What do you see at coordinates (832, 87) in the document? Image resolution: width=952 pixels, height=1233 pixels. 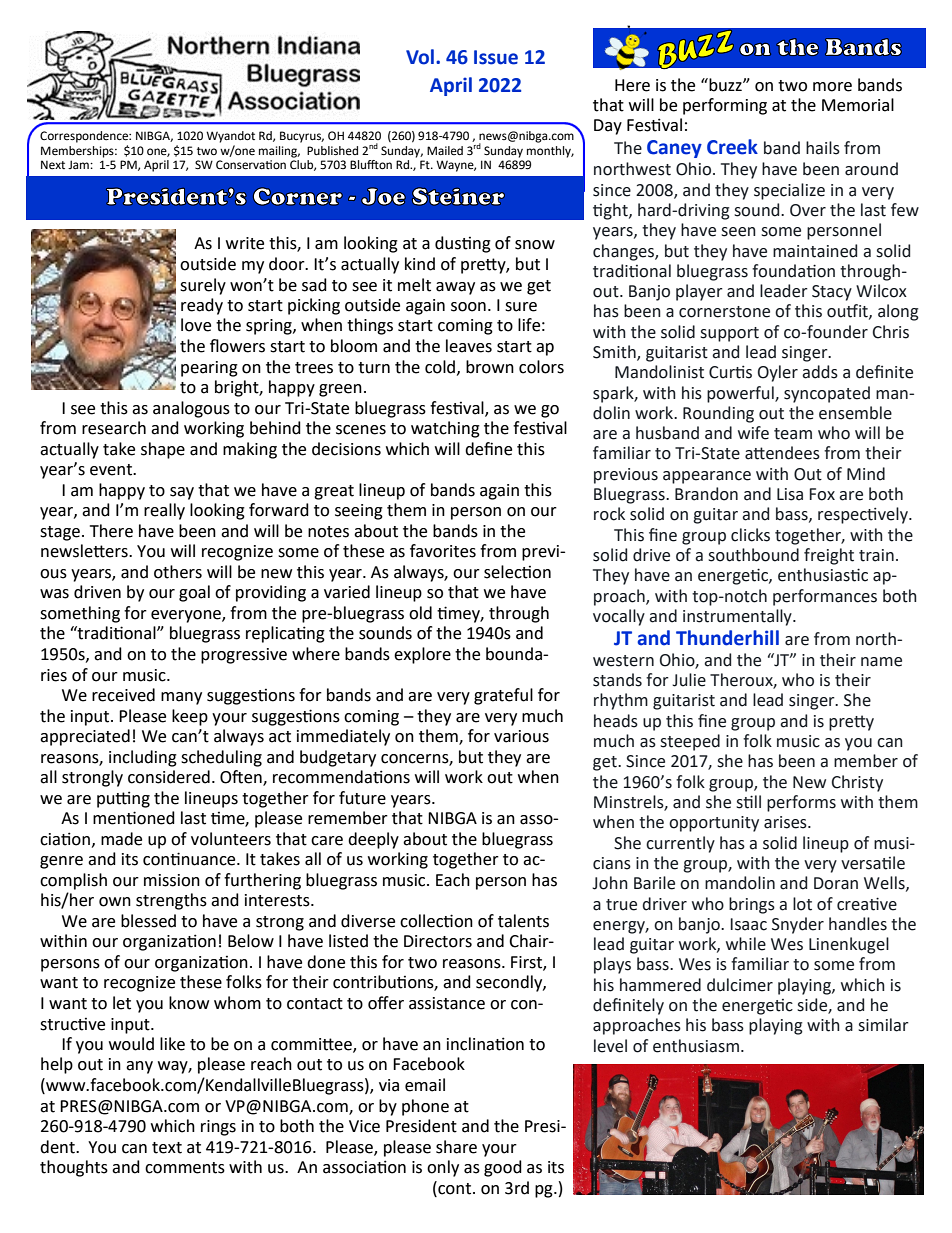 I see `more` at bounding box center [832, 87].
